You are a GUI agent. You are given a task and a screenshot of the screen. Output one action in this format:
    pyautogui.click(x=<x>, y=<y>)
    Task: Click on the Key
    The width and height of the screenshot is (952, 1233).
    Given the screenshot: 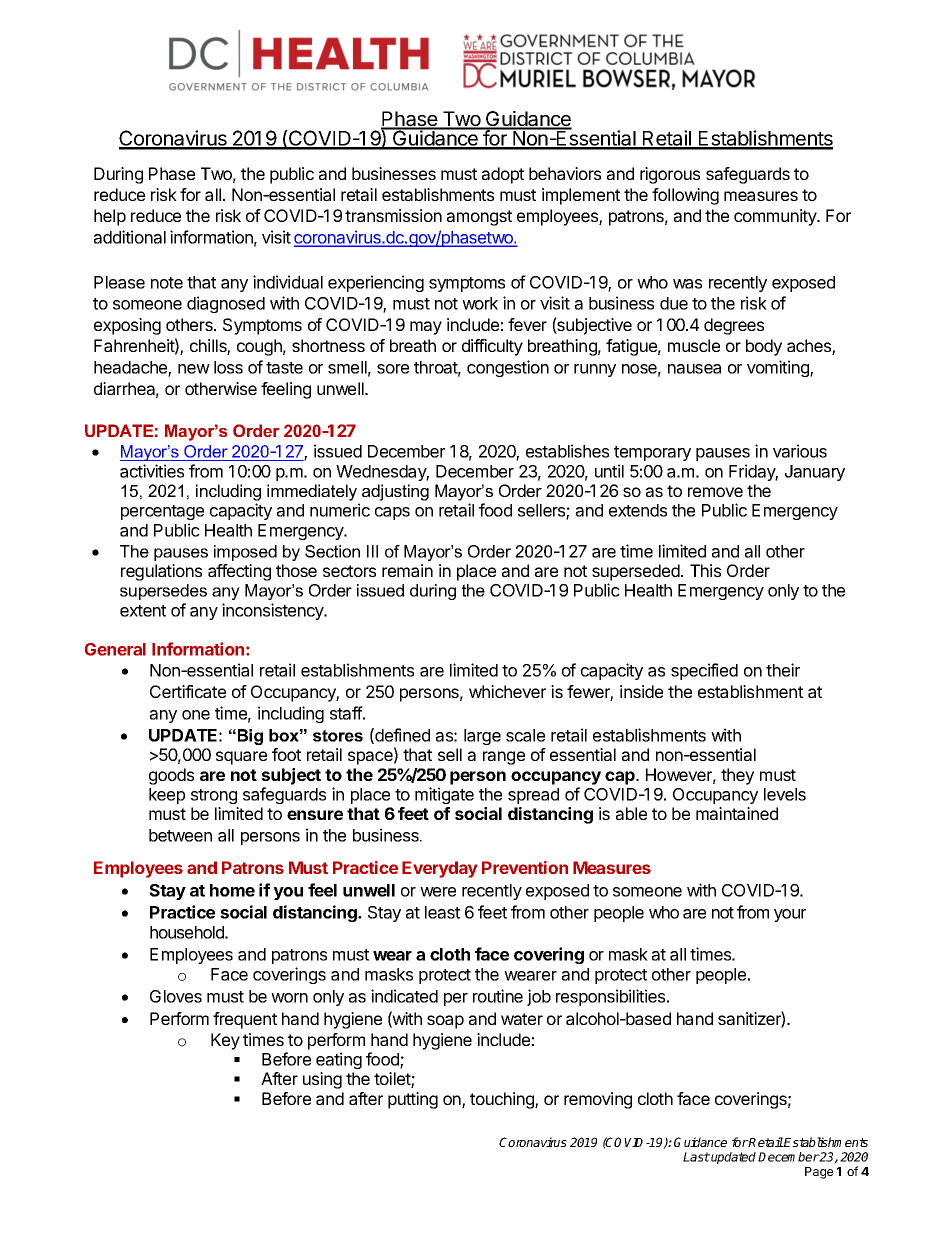 What is the action you would take?
    pyautogui.click(x=225, y=1041)
